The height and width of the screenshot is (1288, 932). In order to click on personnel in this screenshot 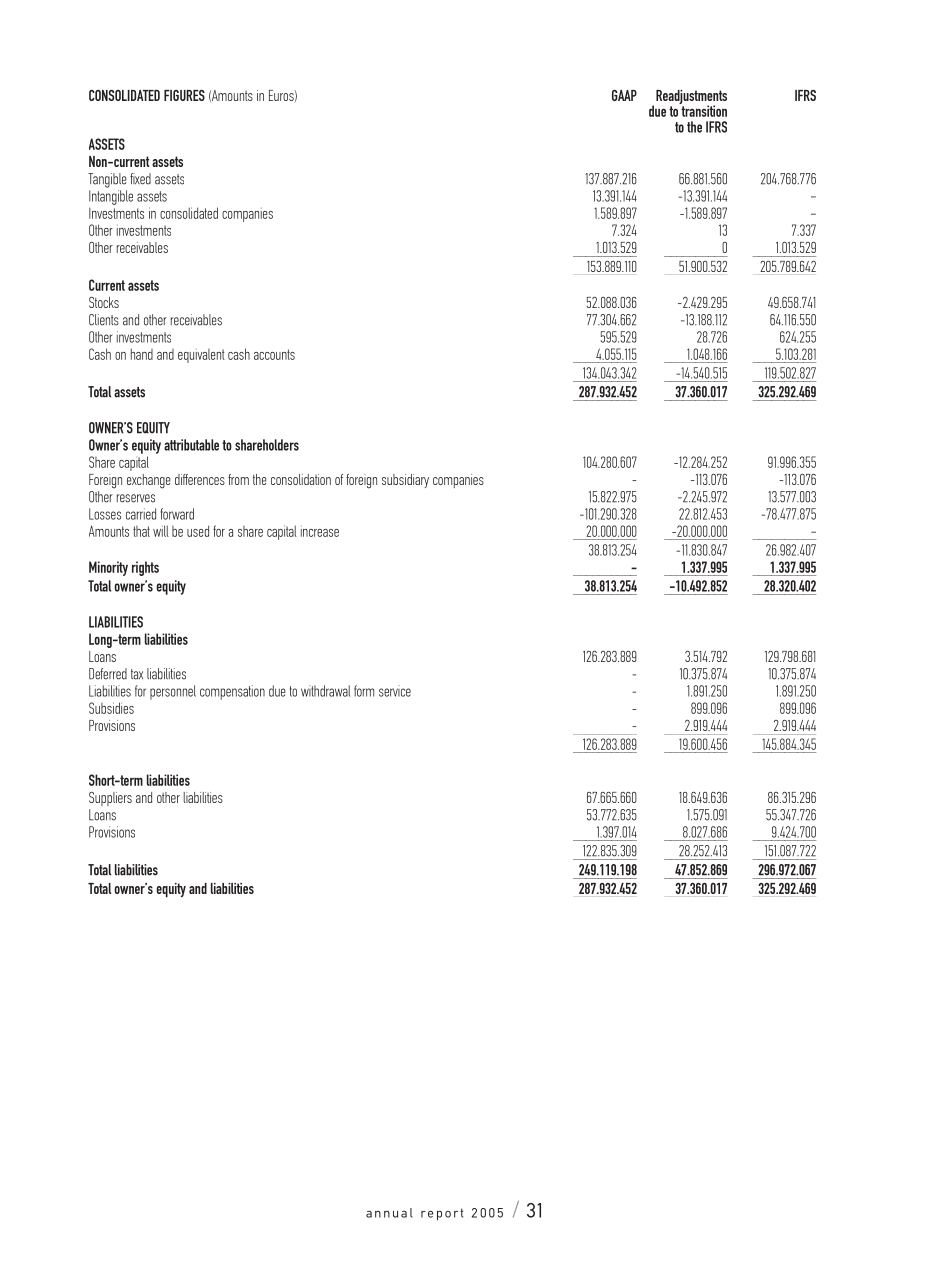, I will do `click(173, 692)`.
